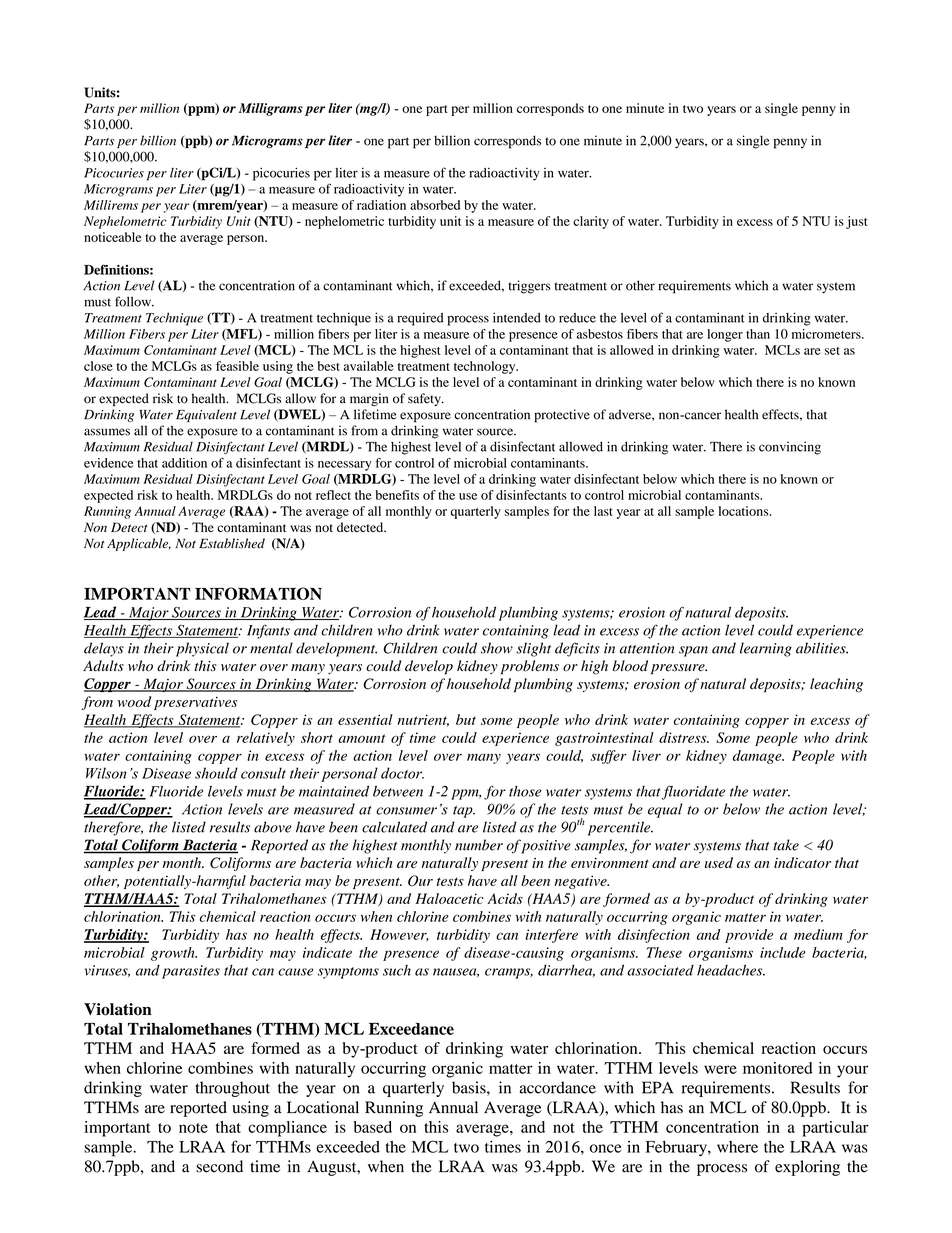 The height and width of the screenshot is (1233, 952). I want to click on Milligrams, so click(271, 109).
